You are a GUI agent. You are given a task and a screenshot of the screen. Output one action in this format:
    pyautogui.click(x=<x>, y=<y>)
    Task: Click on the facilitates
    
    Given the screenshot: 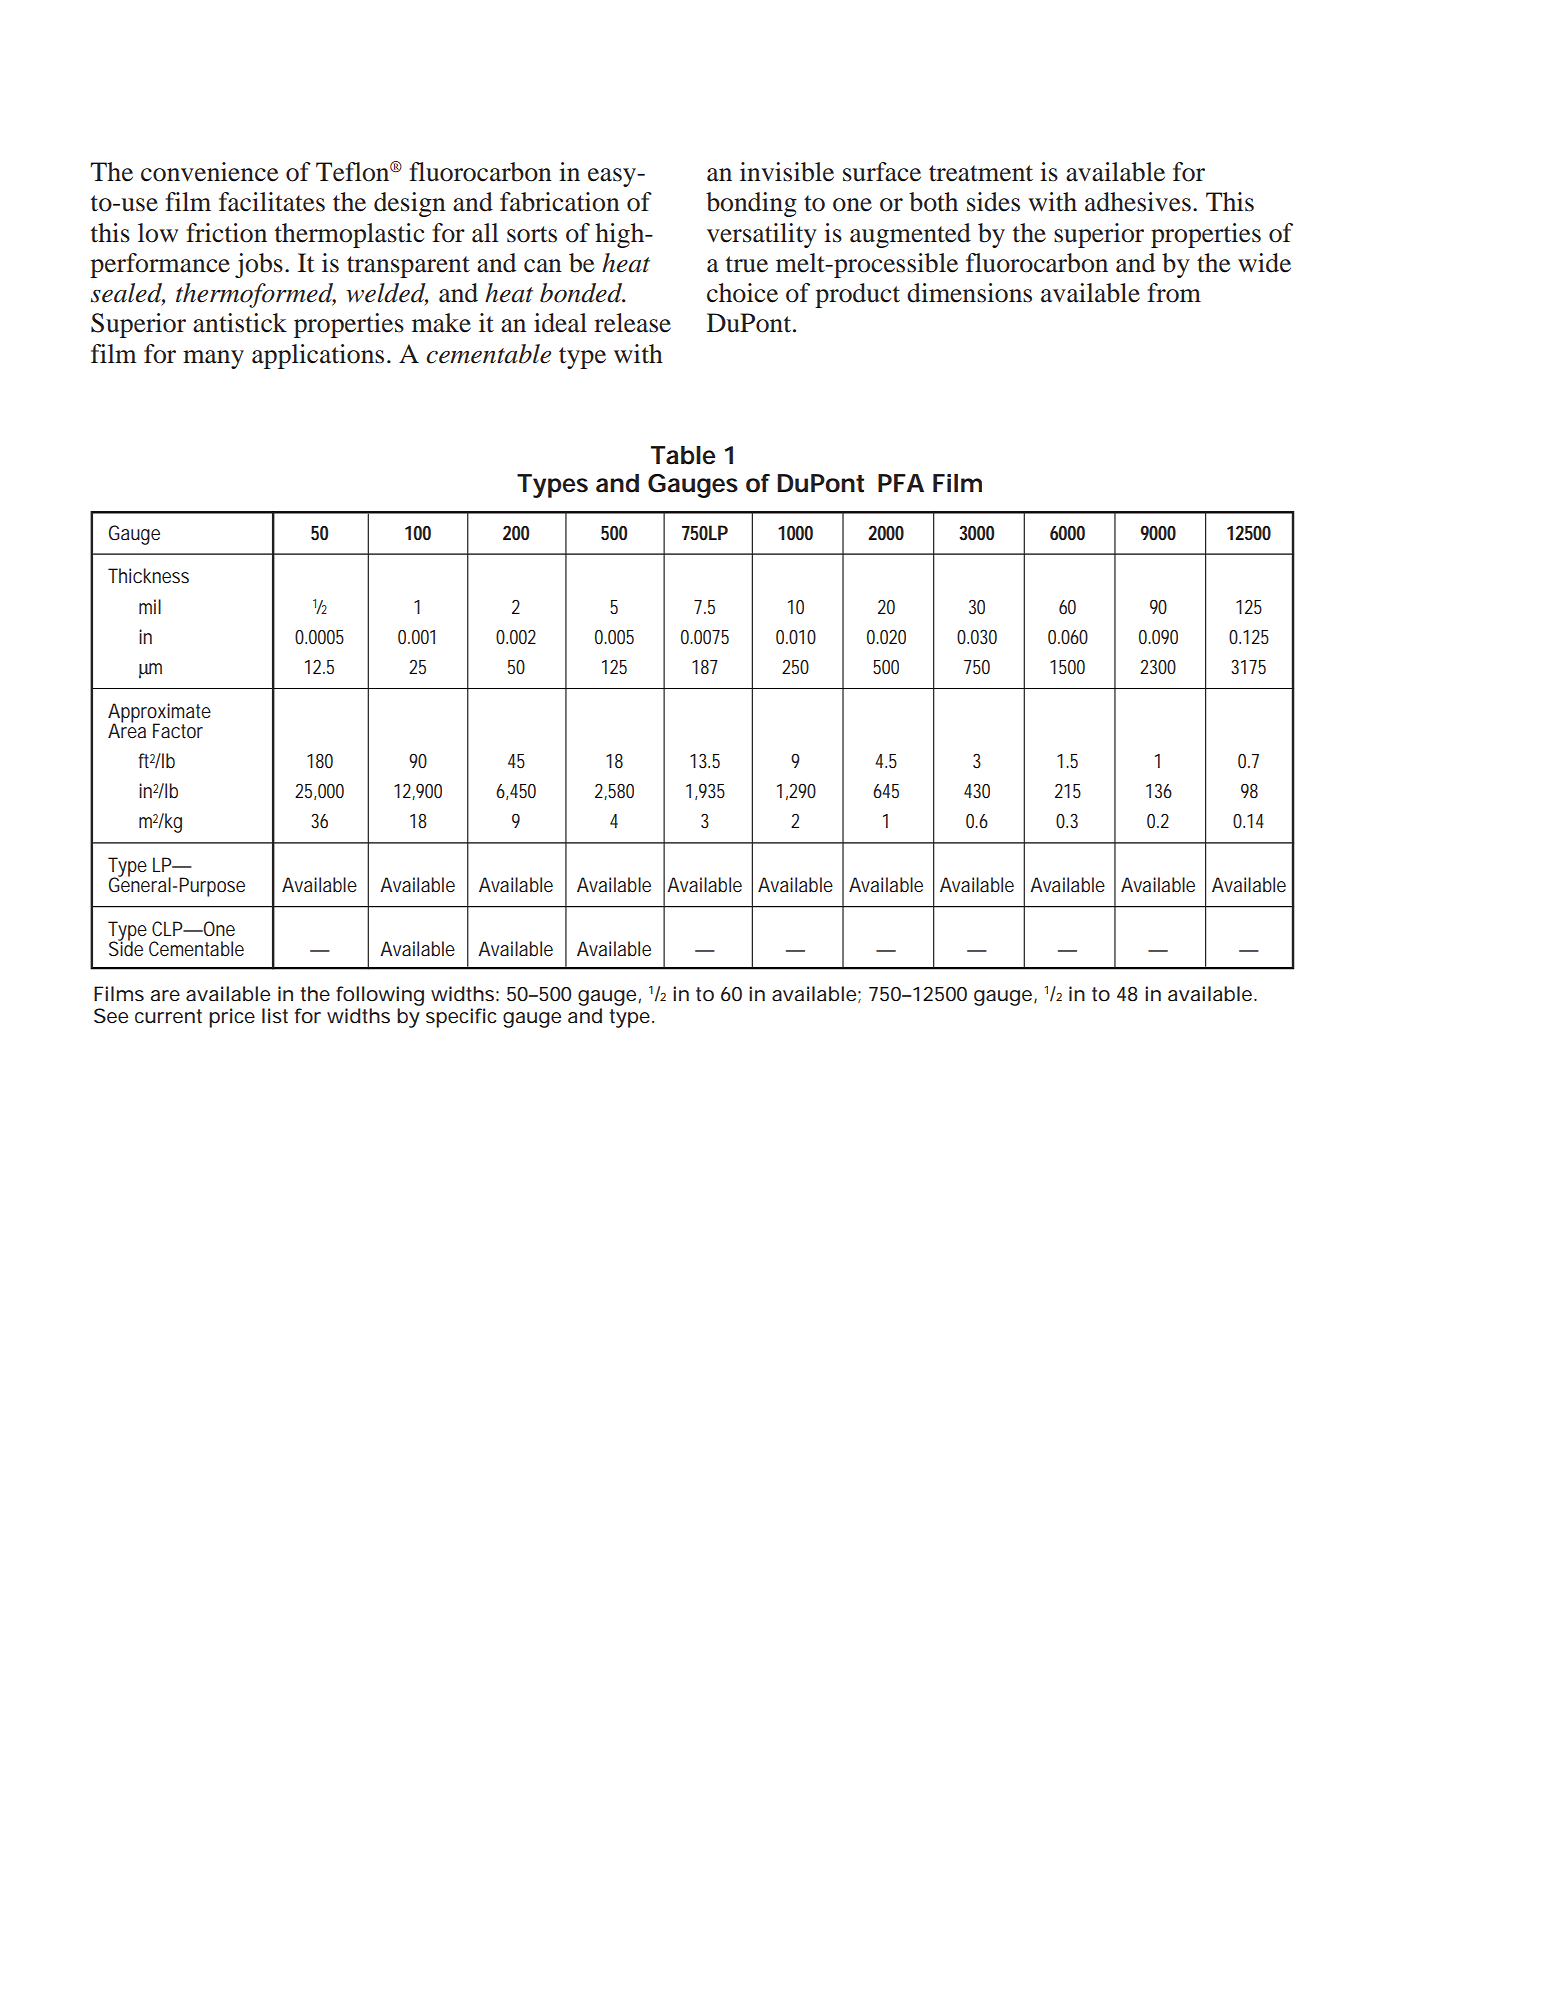 What is the action you would take?
    pyautogui.click(x=272, y=202)
